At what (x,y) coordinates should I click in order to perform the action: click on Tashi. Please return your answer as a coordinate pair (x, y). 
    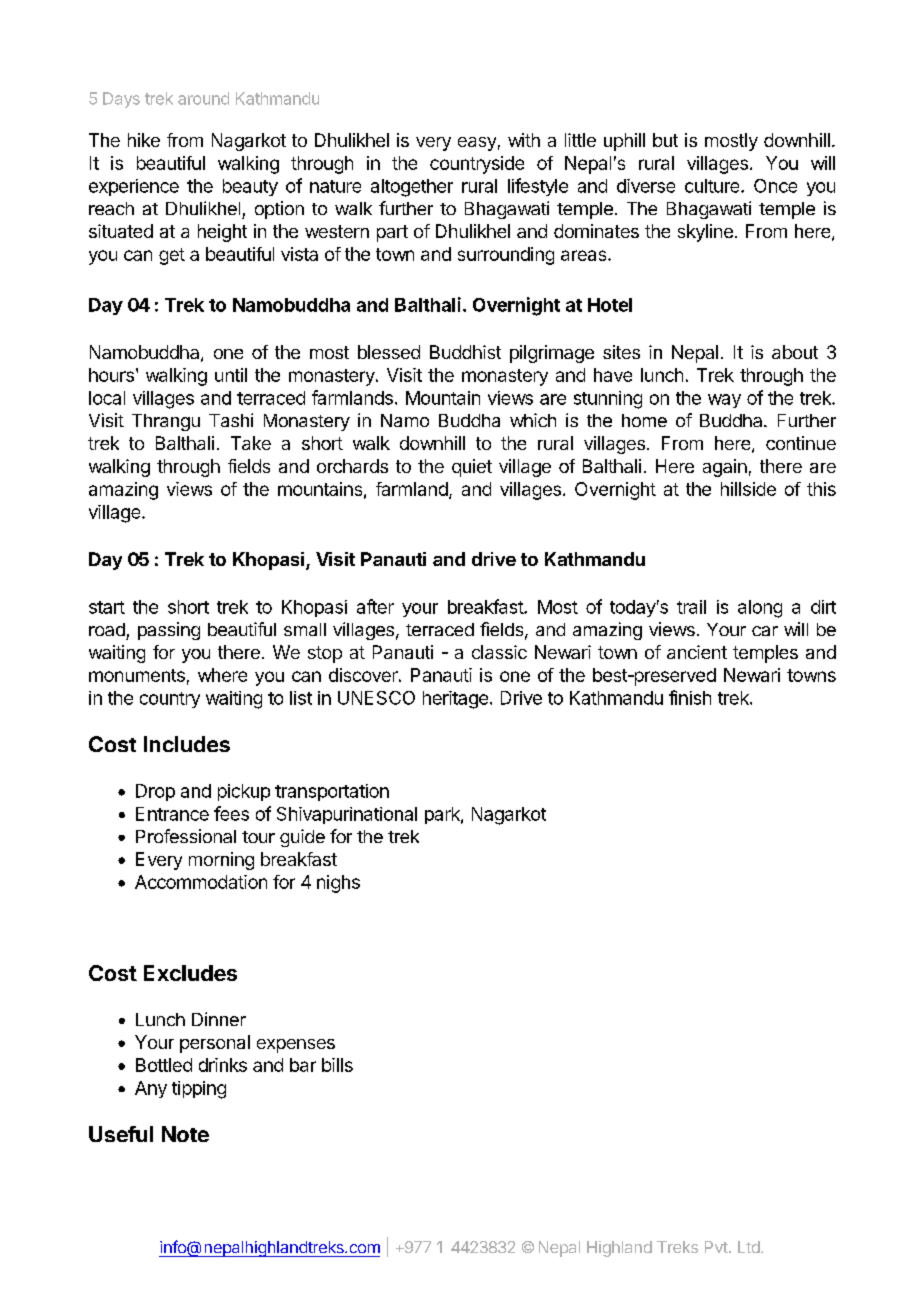
    Looking at the image, I should click on (231, 420).
